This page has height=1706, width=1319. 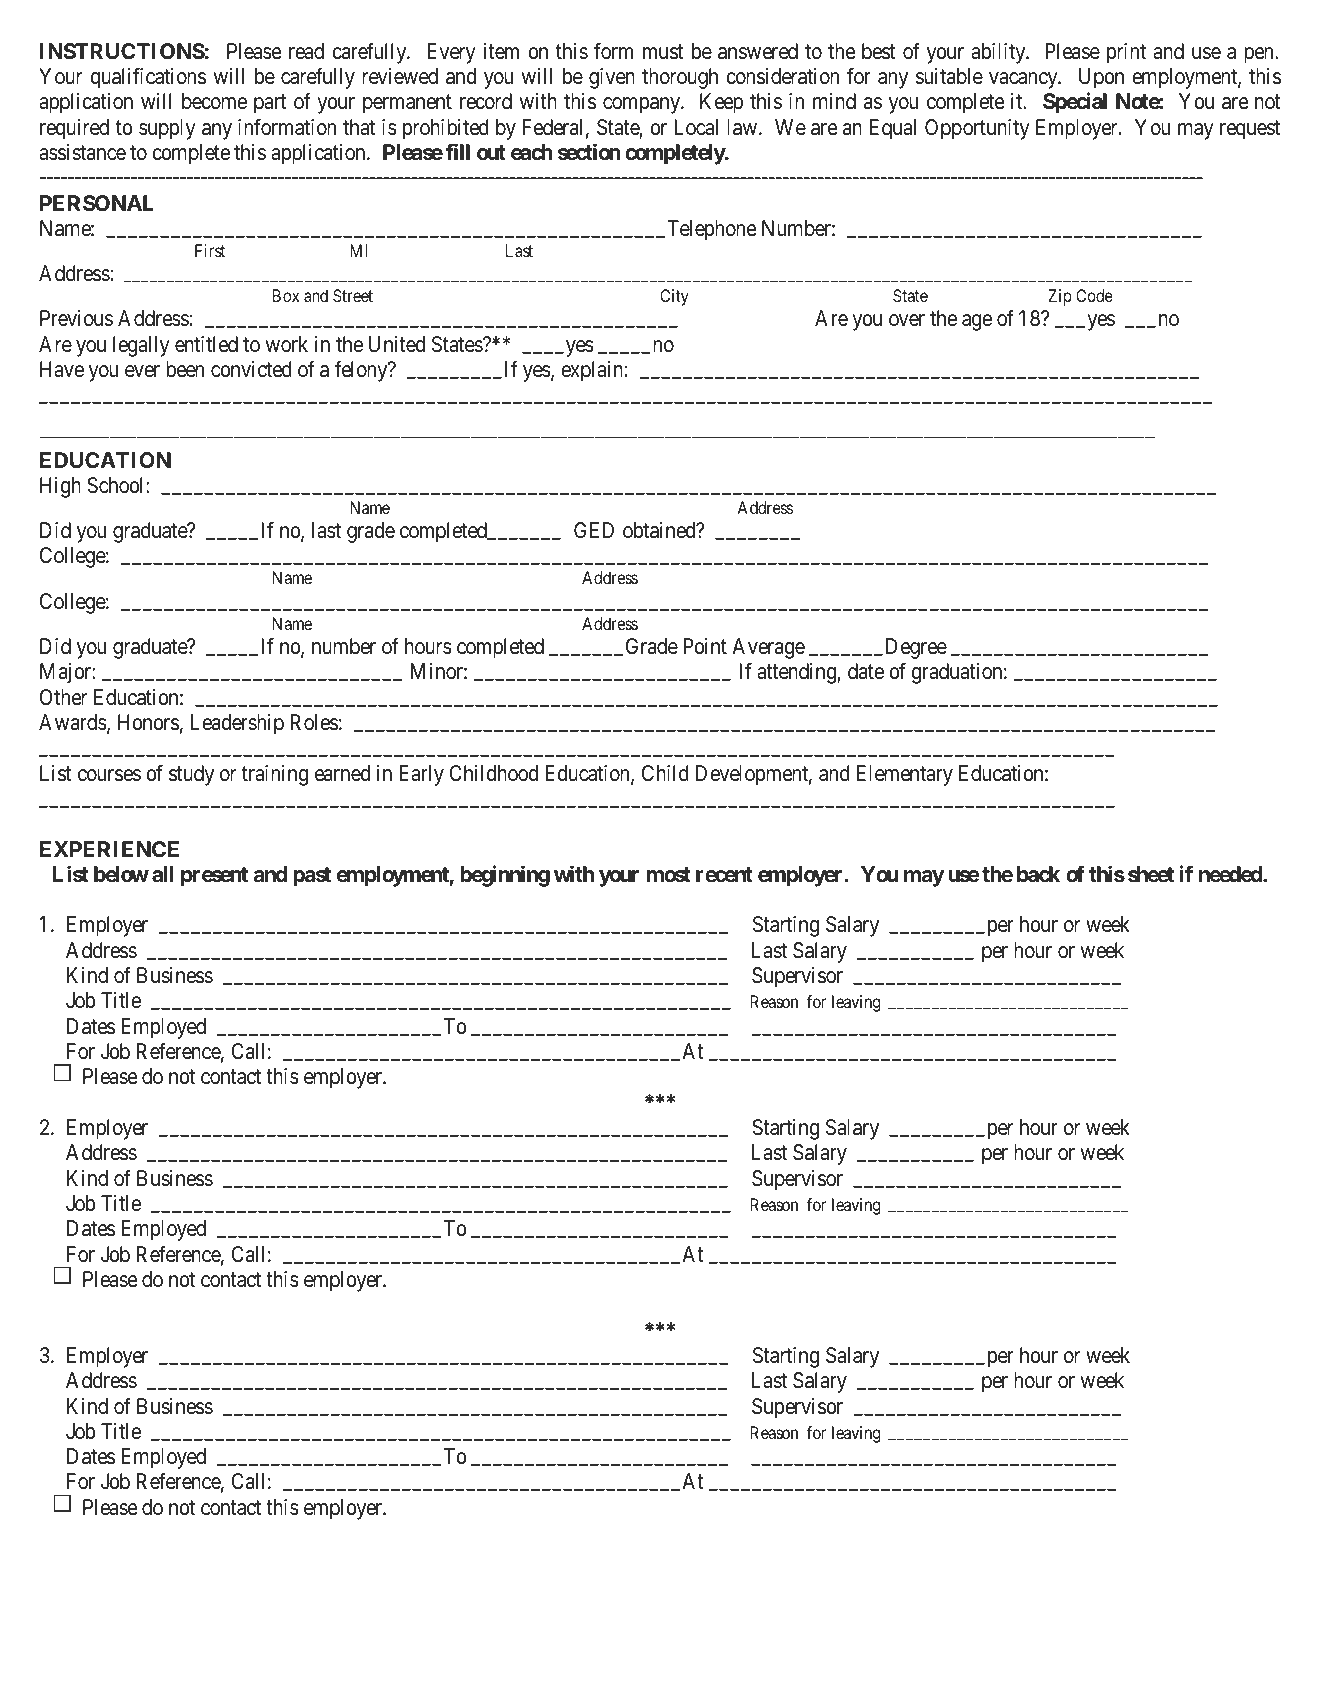 I want to click on most, so click(x=668, y=874).
